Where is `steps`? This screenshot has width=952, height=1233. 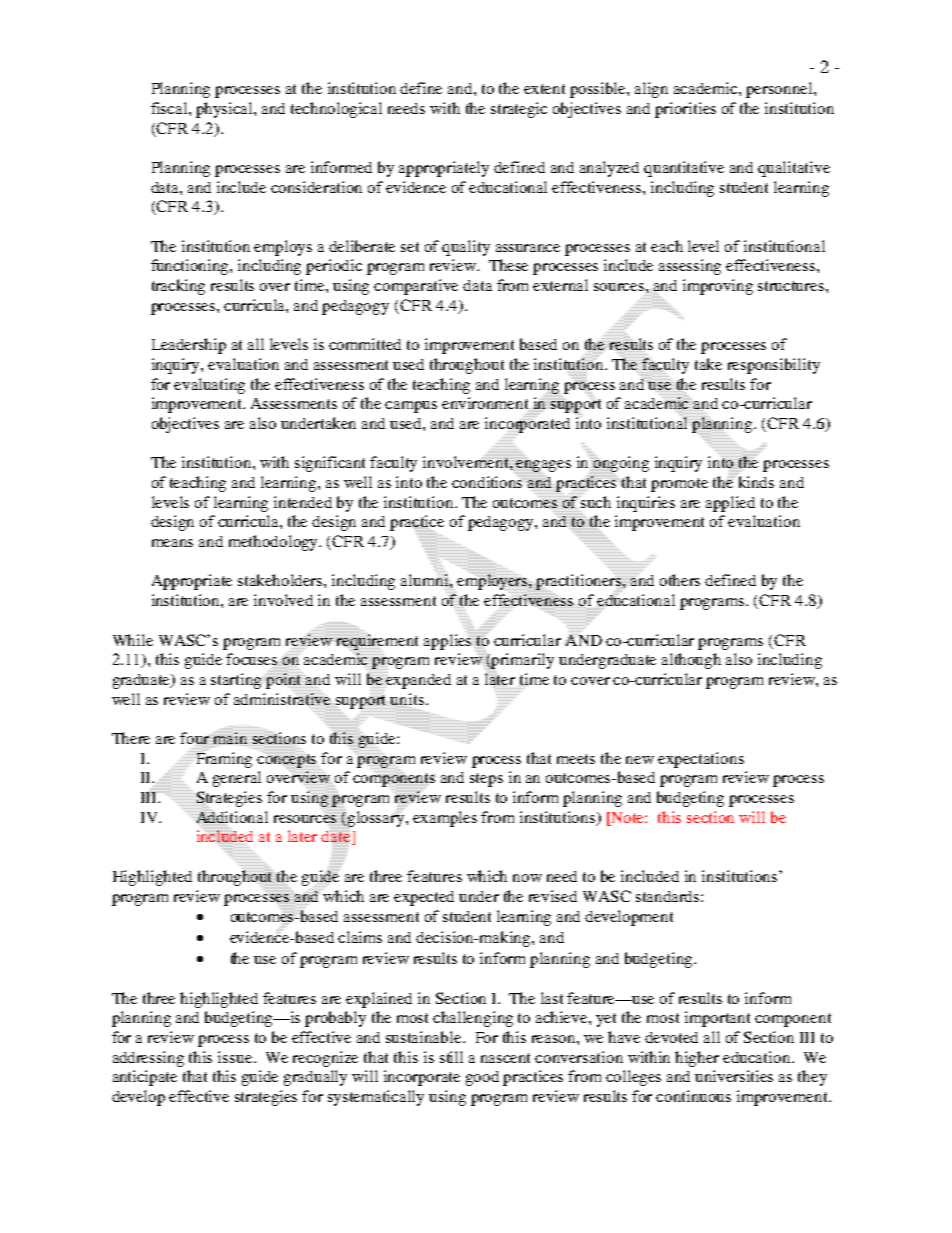 steps is located at coordinates (486, 780).
